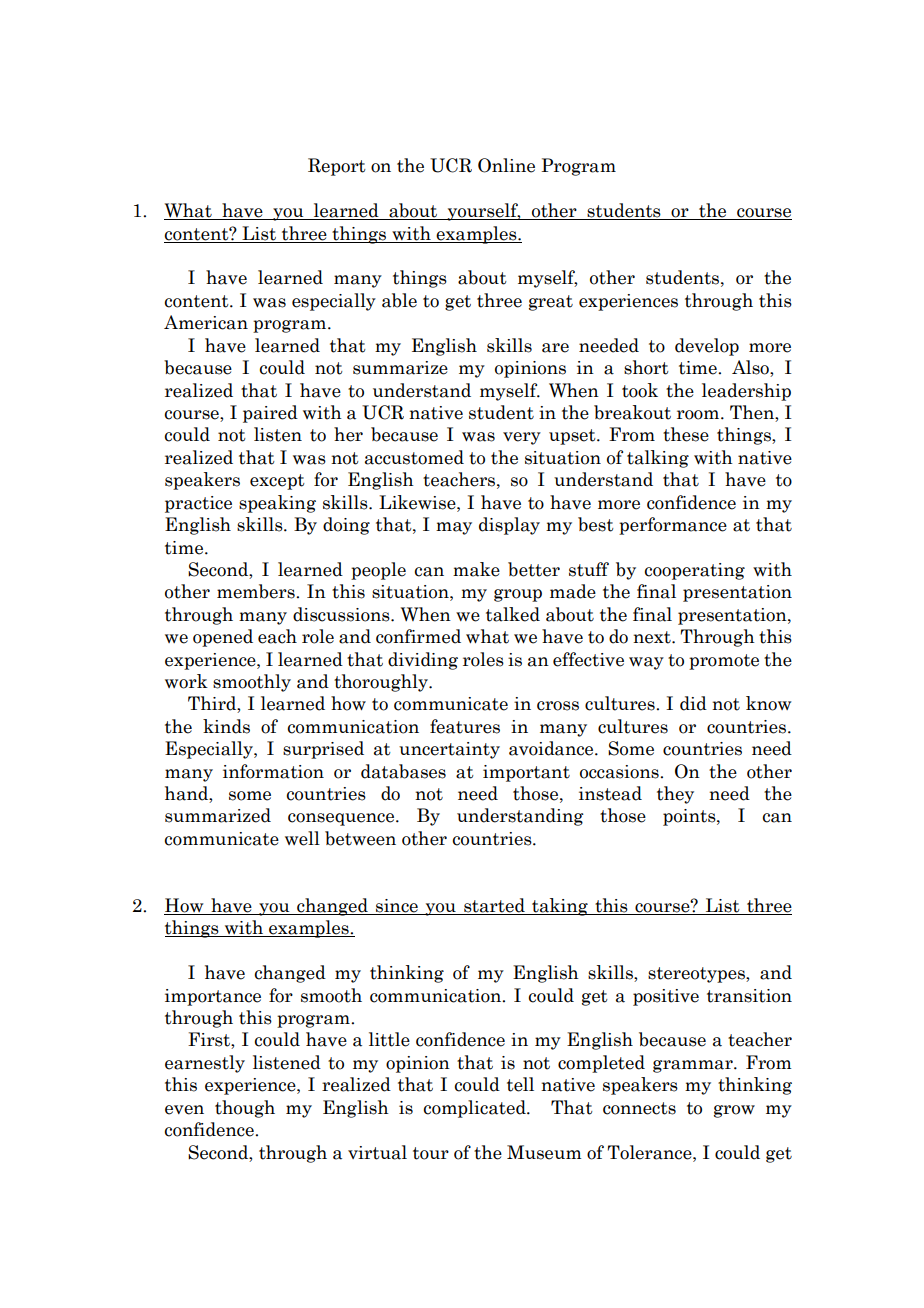 The height and width of the document is (1308, 924). What do you see at coordinates (337, 167) in the document?
I see `Report` at bounding box center [337, 167].
